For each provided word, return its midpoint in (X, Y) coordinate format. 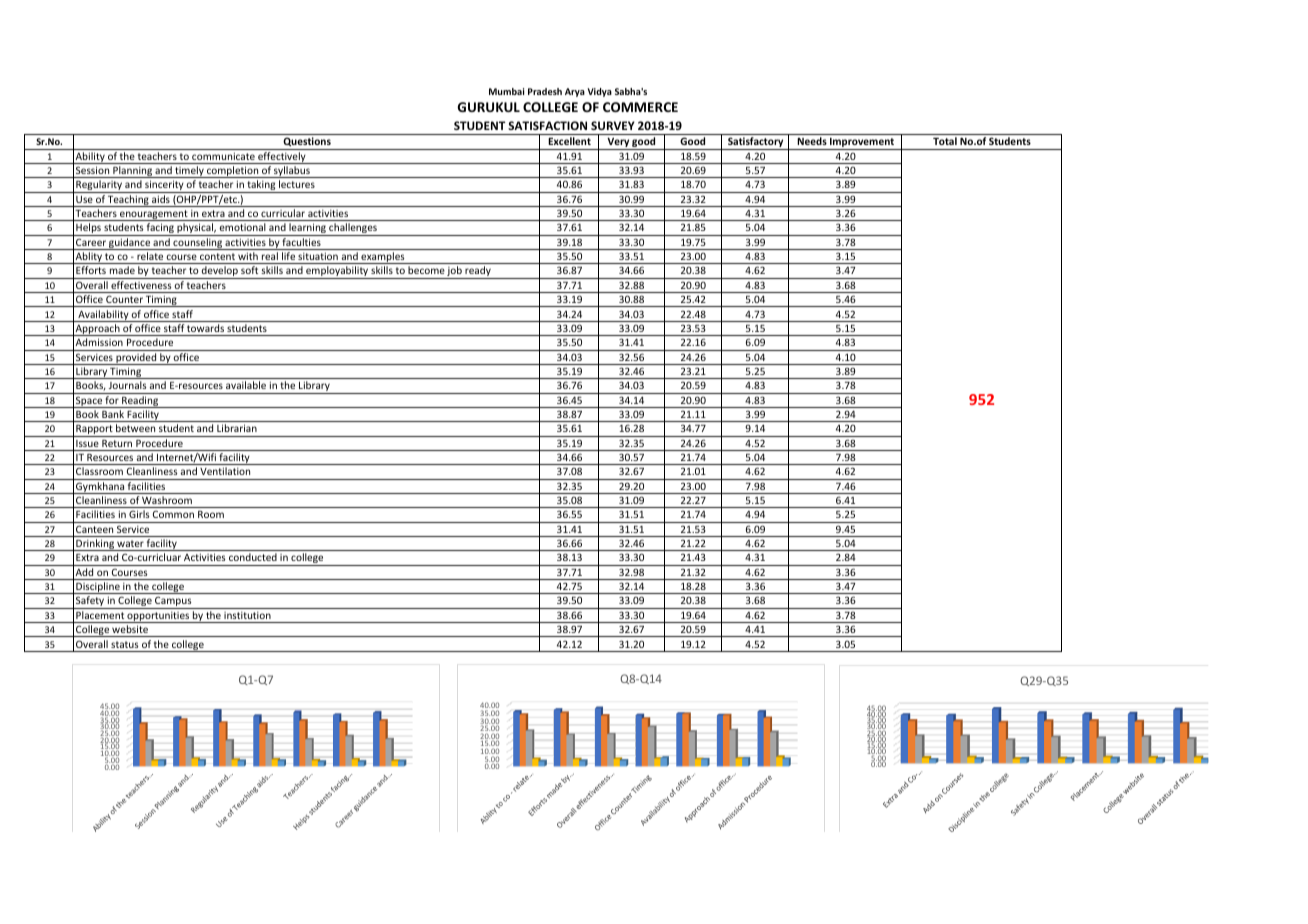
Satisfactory (756, 143)
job (455, 272)
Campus (173, 602)
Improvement (862, 144)
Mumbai (506, 91)
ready (478, 272)
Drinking (95, 545)
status (124, 644)
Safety (90, 602)
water (130, 543)
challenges (353, 229)
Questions (307, 143)
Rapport (94, 431)
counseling (197, 244)
